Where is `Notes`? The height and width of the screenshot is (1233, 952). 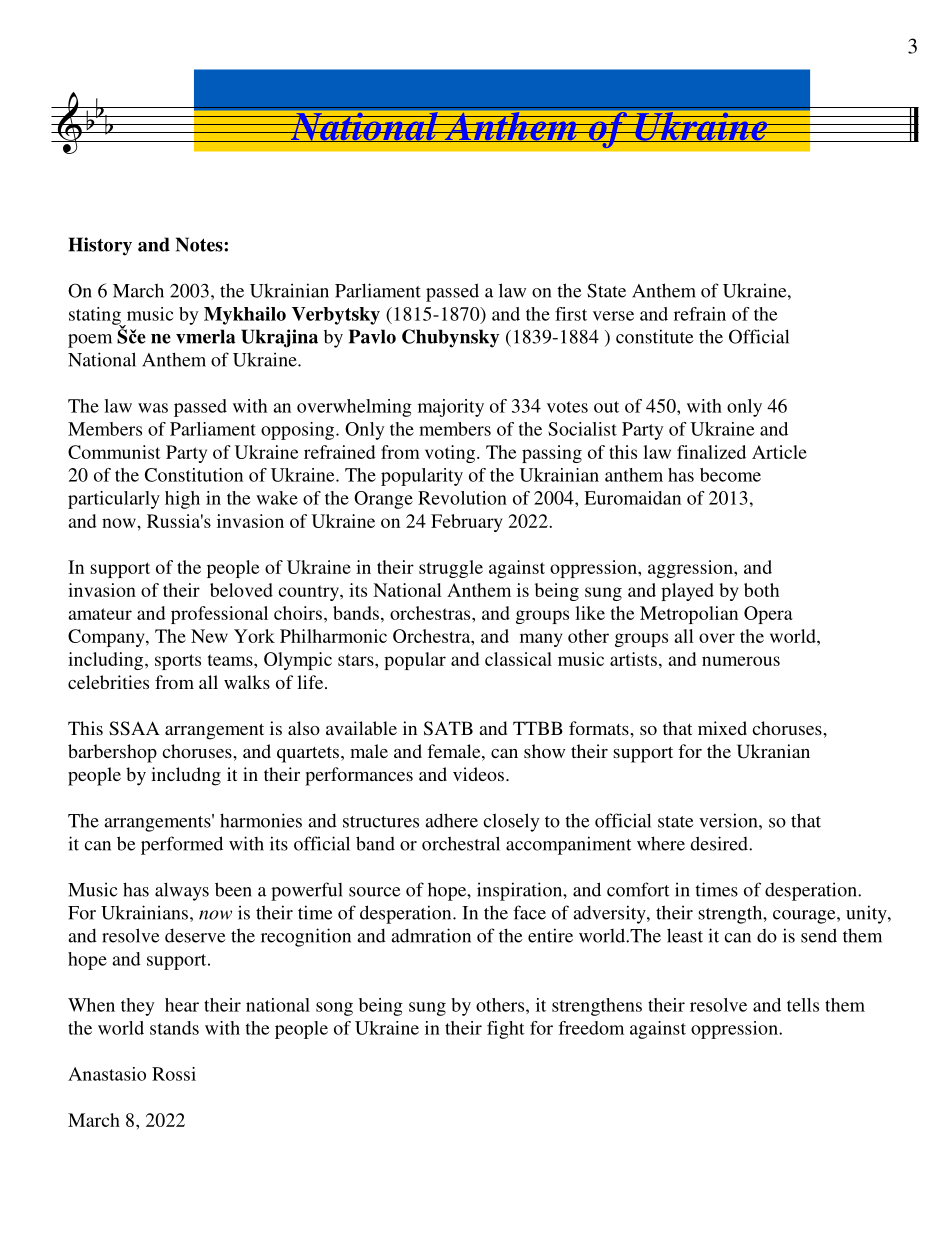
Notes is located at coordinates (200, 244).
